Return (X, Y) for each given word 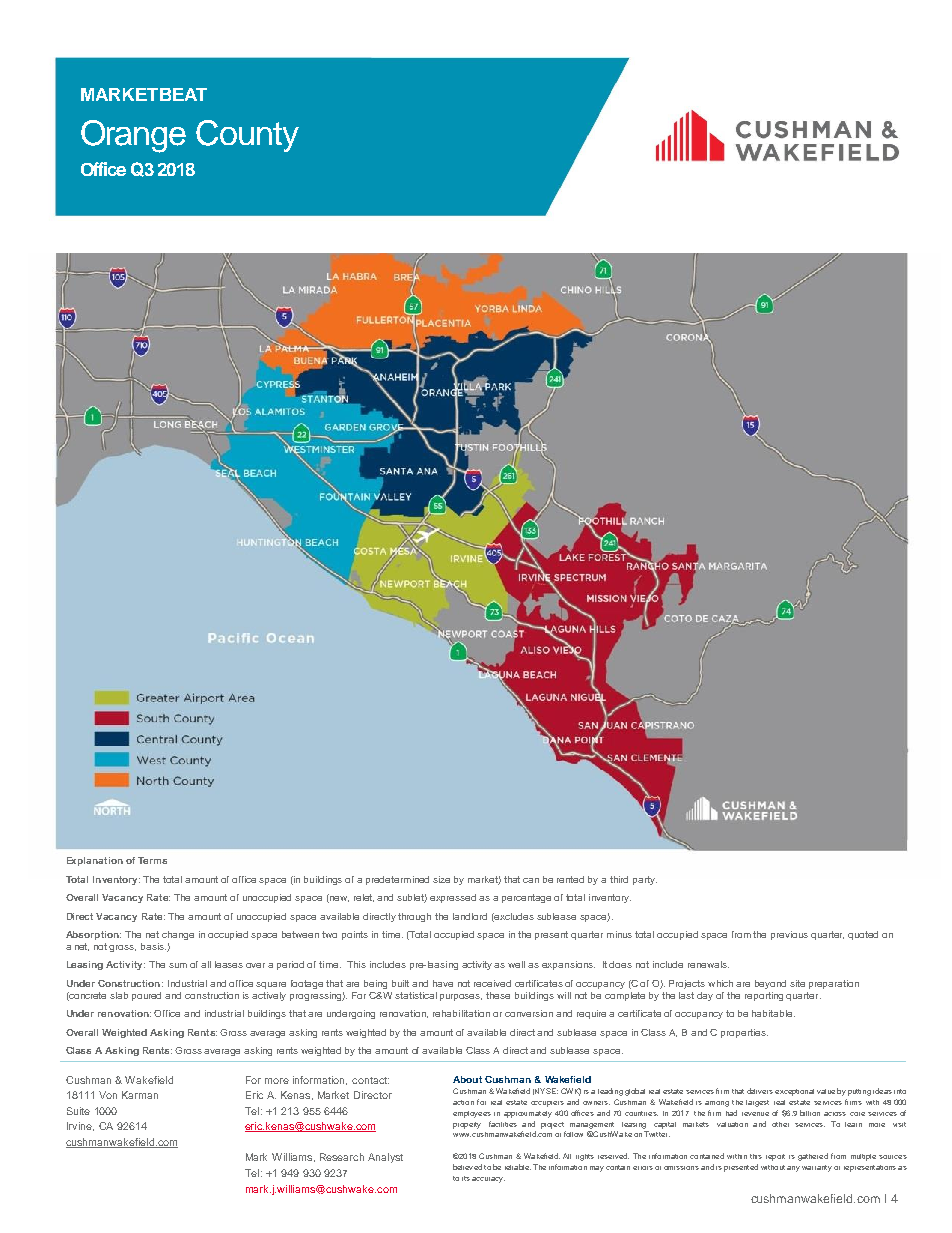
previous (789, 935)
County (247, 136)
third (619, 879)
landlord (470, 916)
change (178, 935)
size (441, 879)
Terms (152, 860)
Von (108, 1095)
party (645, 880)
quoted (863, 935)
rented (570, 879)
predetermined (397, 880)
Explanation (95, 861)
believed (467, 1167)
